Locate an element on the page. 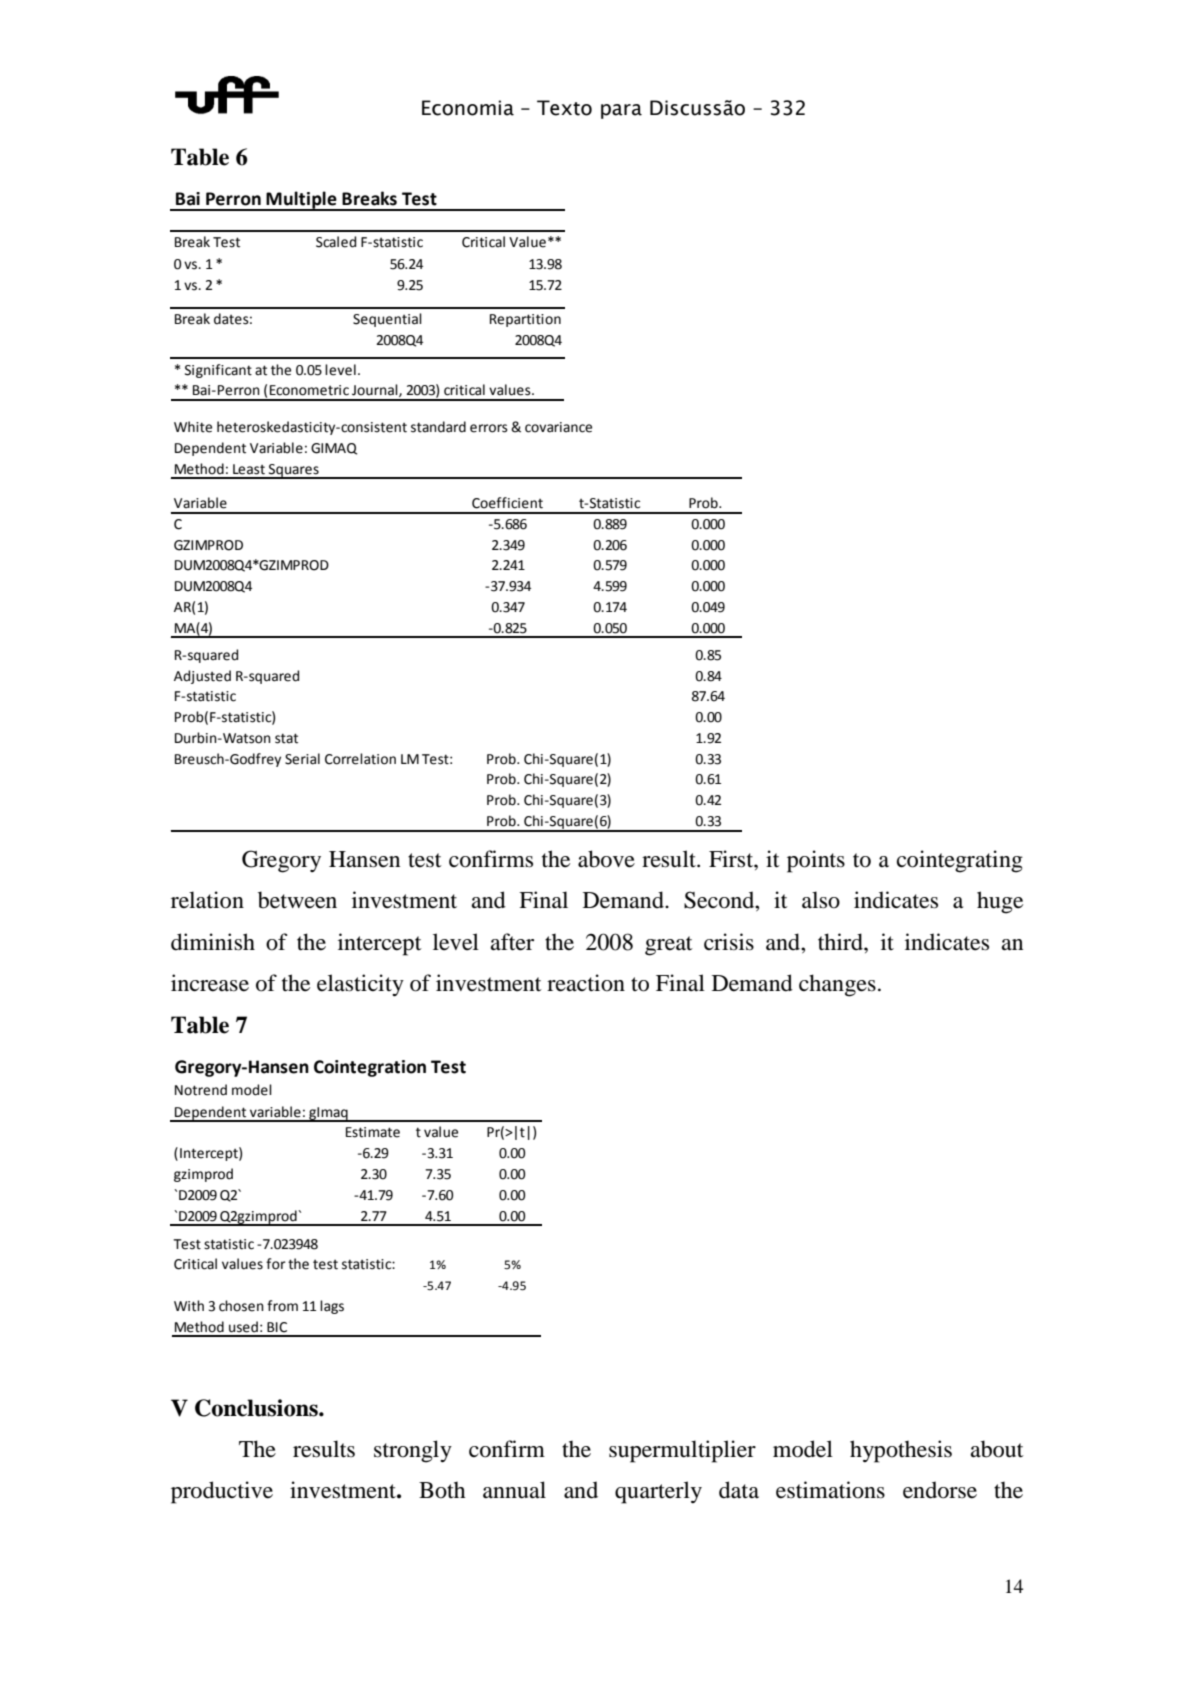 This page has height=1688, width=1194. changes is located at coordinates (837, 985).
